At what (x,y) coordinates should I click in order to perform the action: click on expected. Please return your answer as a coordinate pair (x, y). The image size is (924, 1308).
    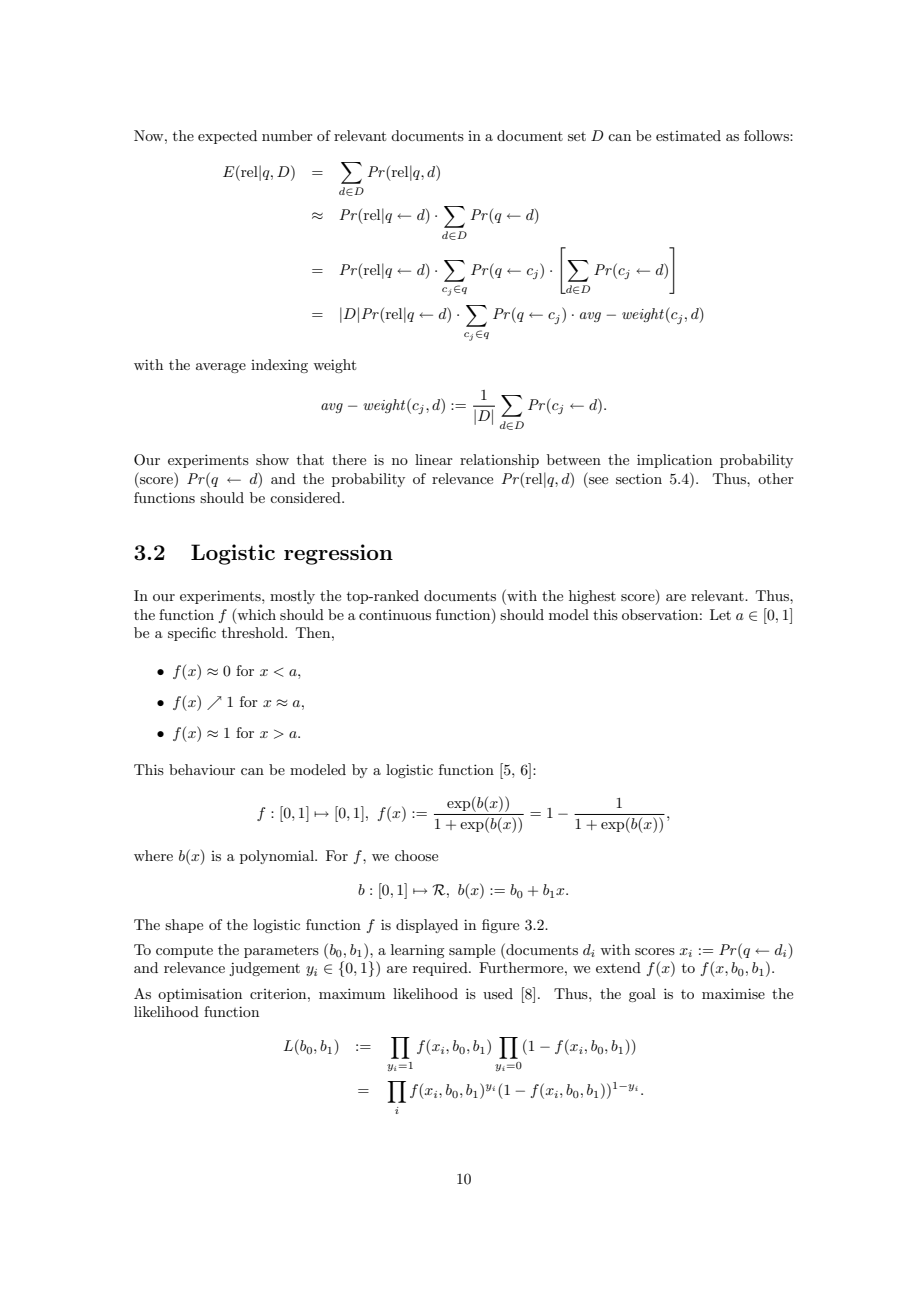
    Looking at the image, I should click on (227, 137).
